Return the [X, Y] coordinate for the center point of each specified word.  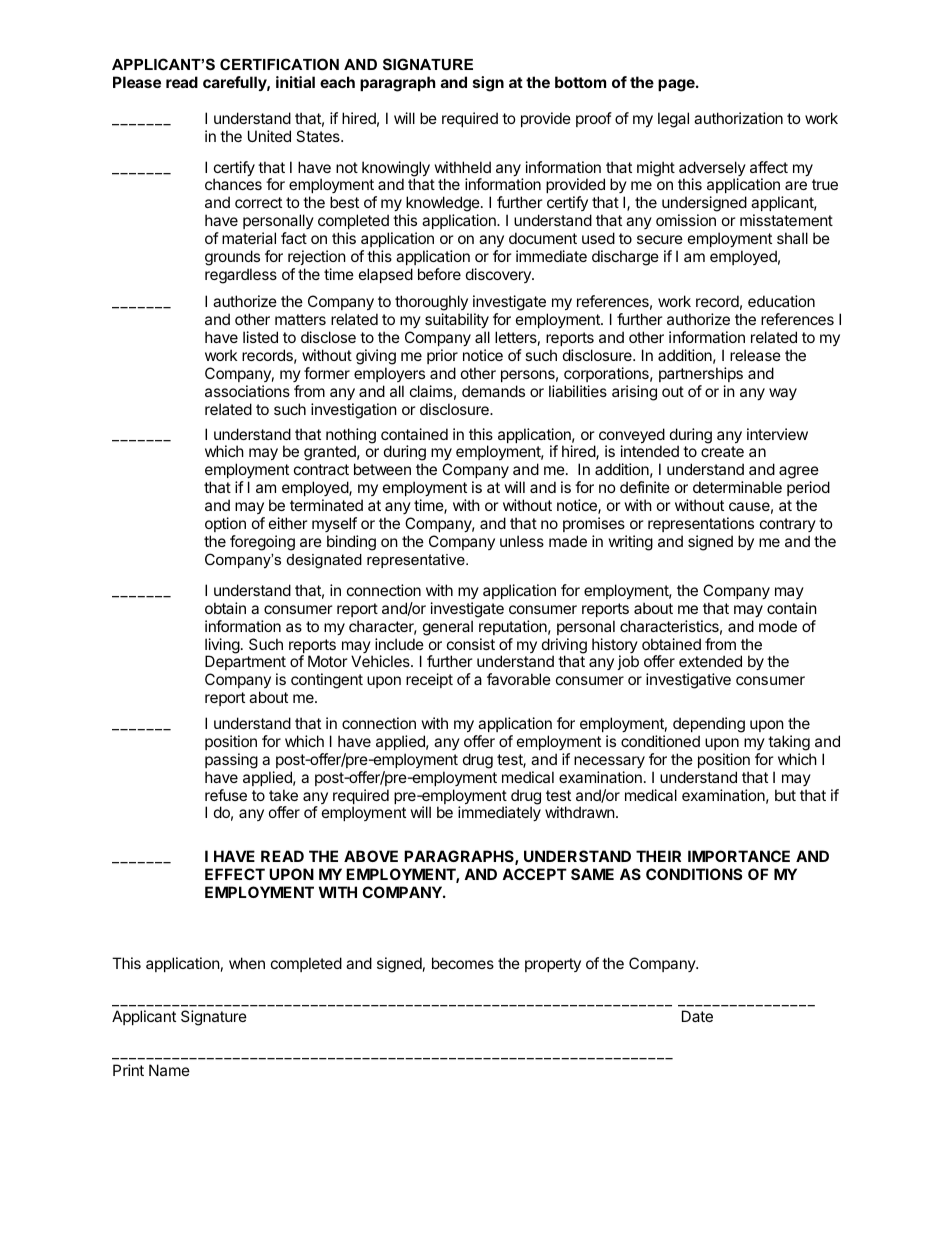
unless [522, 541]
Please [137, 82]
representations [701, 524]
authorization [738, 118]
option [225, 524]
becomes [463, 963]
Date [697, 1016]
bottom [580, 82]
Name [169, 1070]
